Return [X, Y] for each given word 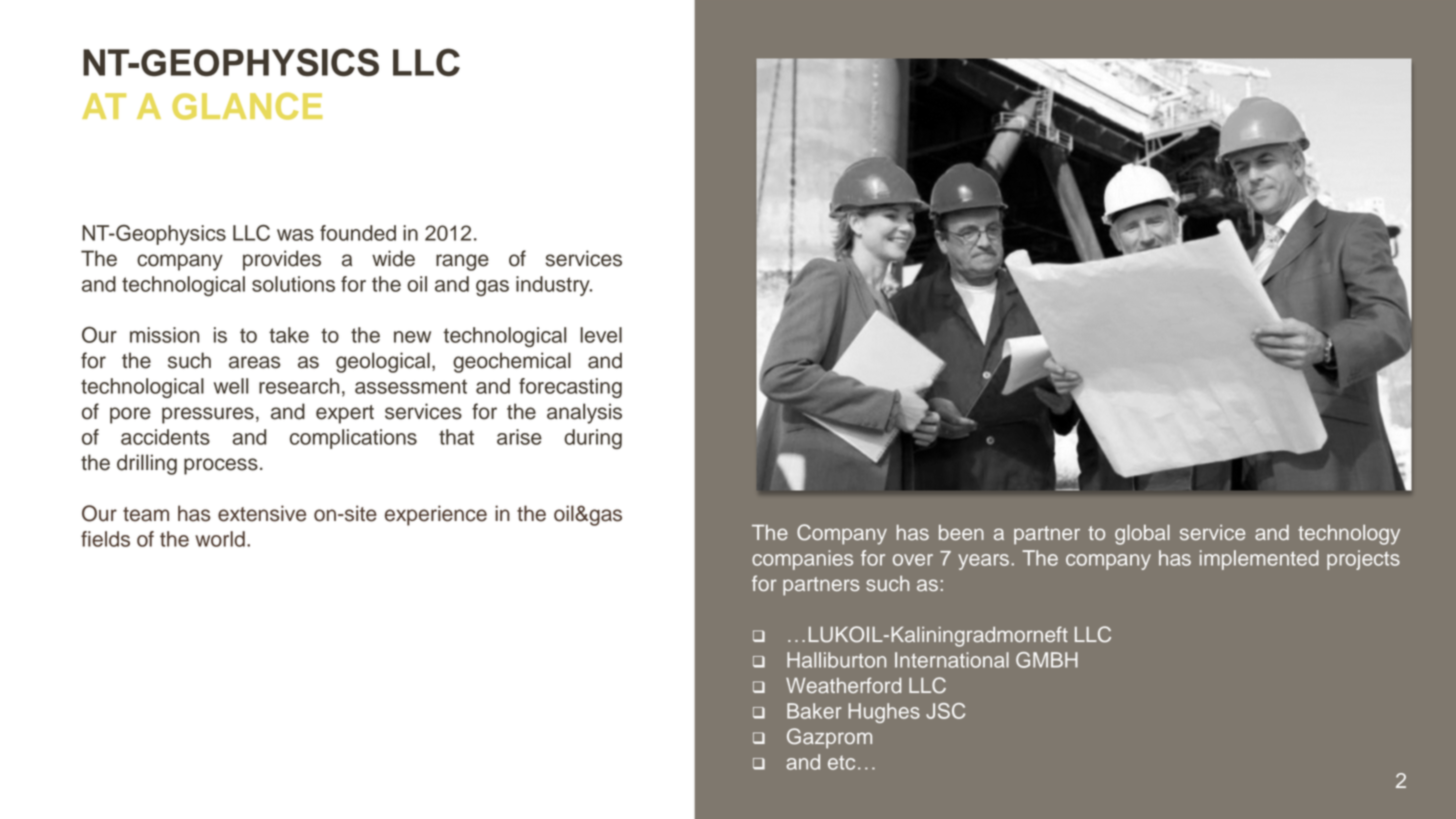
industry [554, 286]
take [289, 335]
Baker [814, 711]
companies [802, 560]
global [1142, 535]
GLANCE [247, 106]
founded [358, 233]
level [601, 335]
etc [841, 763]
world [220, 539]
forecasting [570, 388]
